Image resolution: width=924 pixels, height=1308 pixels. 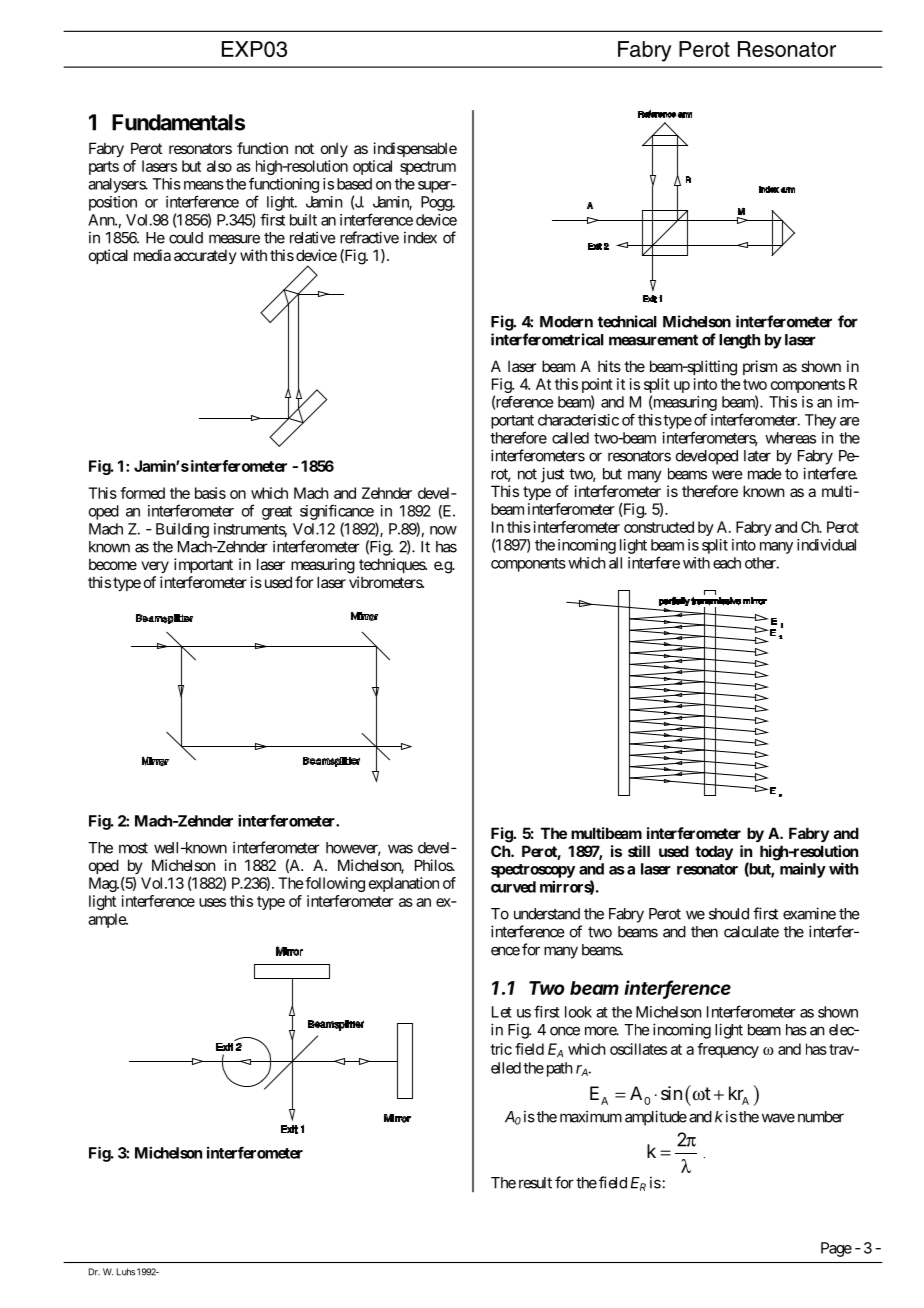 I want to click on maximum, so click(x=591, y=1116).
